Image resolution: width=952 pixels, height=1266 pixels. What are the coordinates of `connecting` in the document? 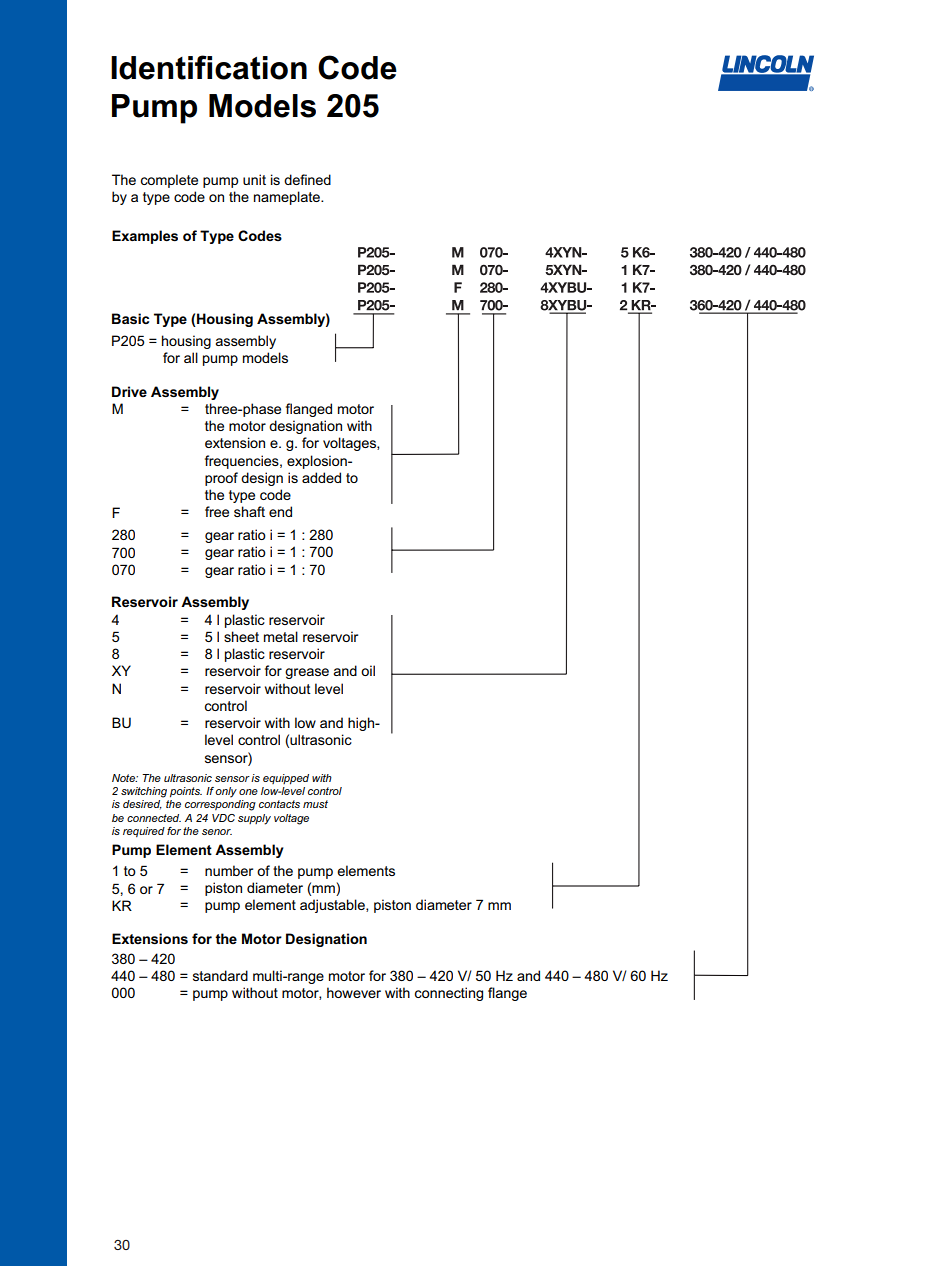 It's located at (449, 994).
